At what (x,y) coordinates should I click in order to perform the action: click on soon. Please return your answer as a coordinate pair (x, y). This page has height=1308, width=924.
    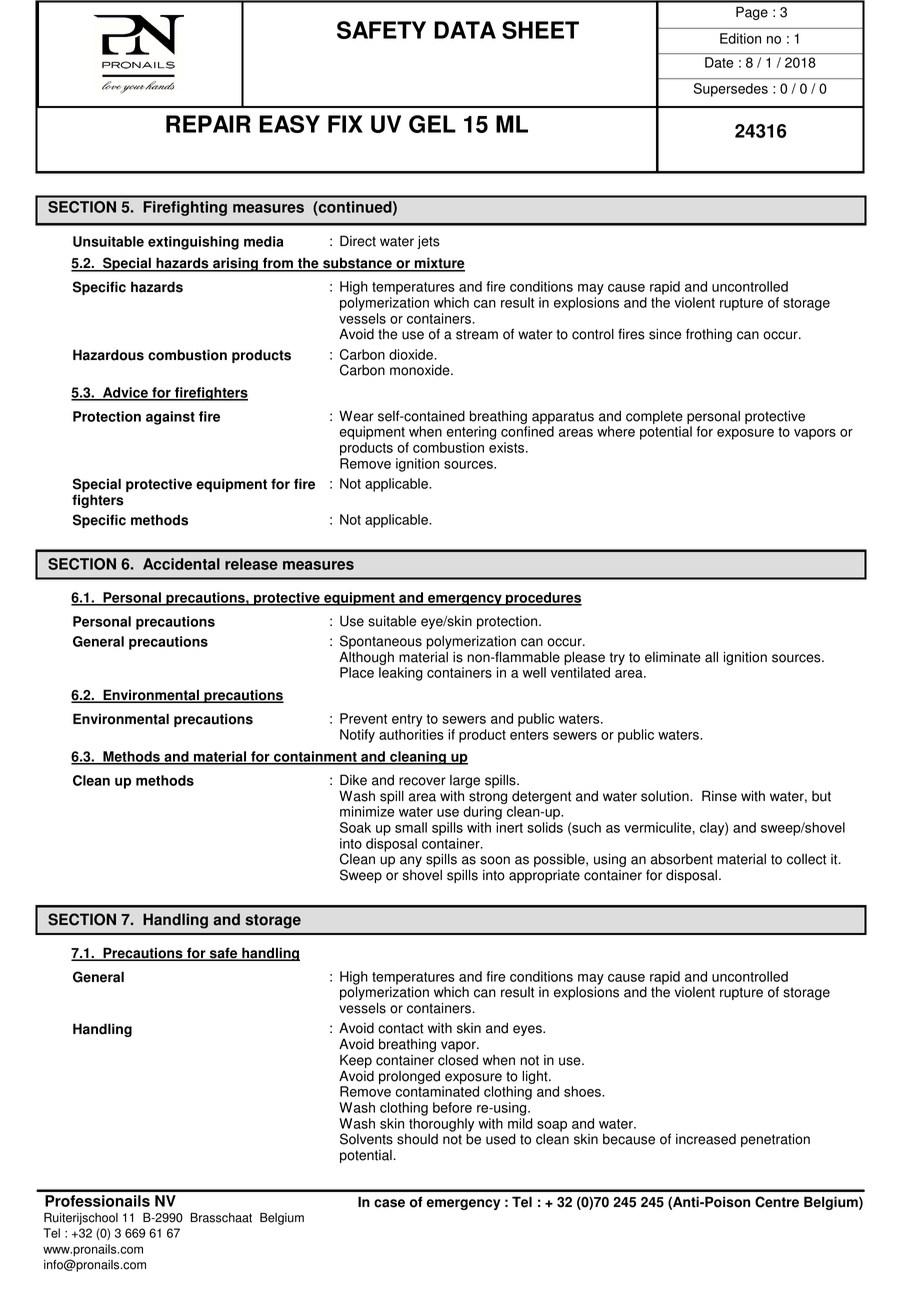
    Looking at the image, I should click on (495, 860).
